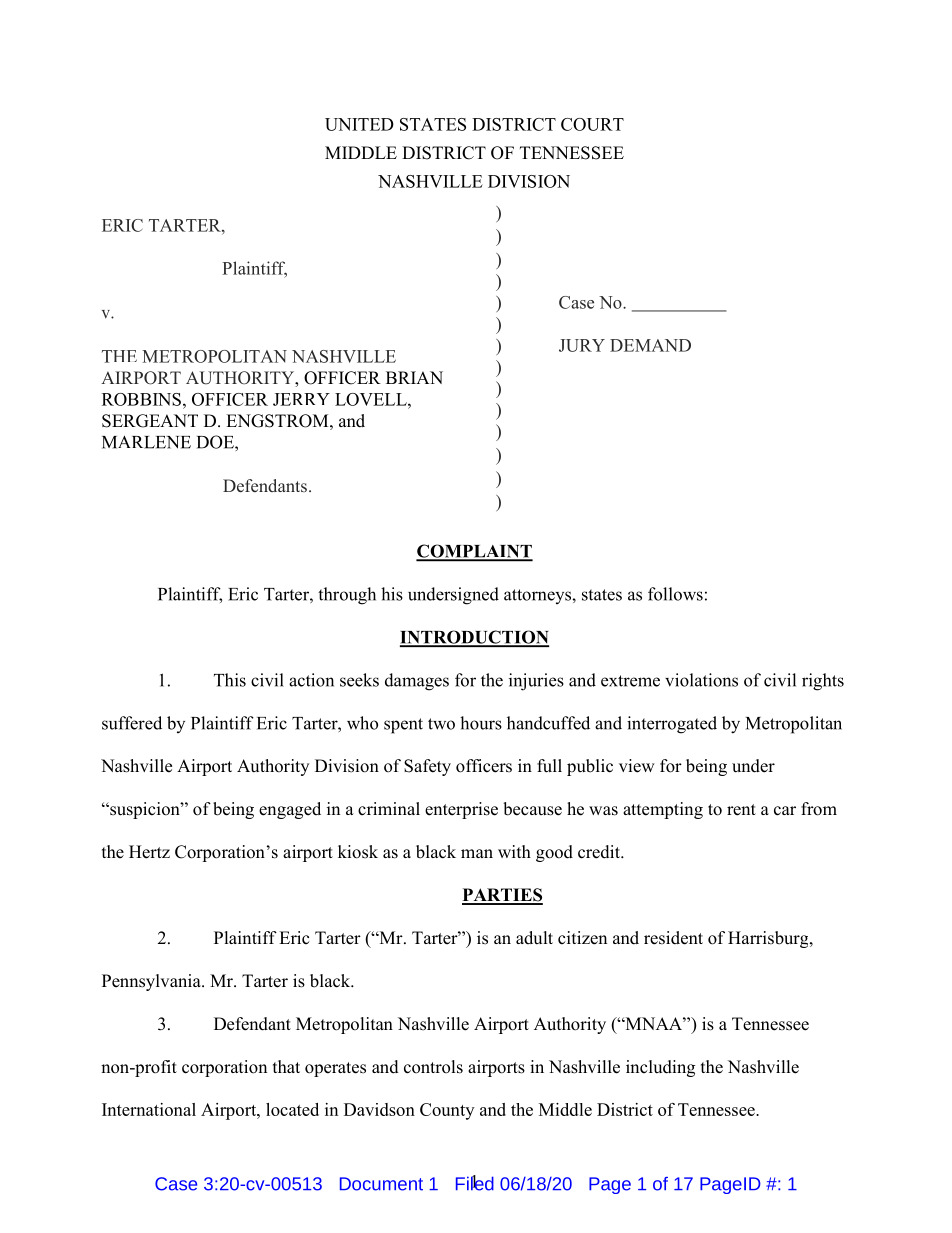 The height and width of the screenshot is (1233, 952). I want to click on INTRODUCTION, so click(474, 638).
